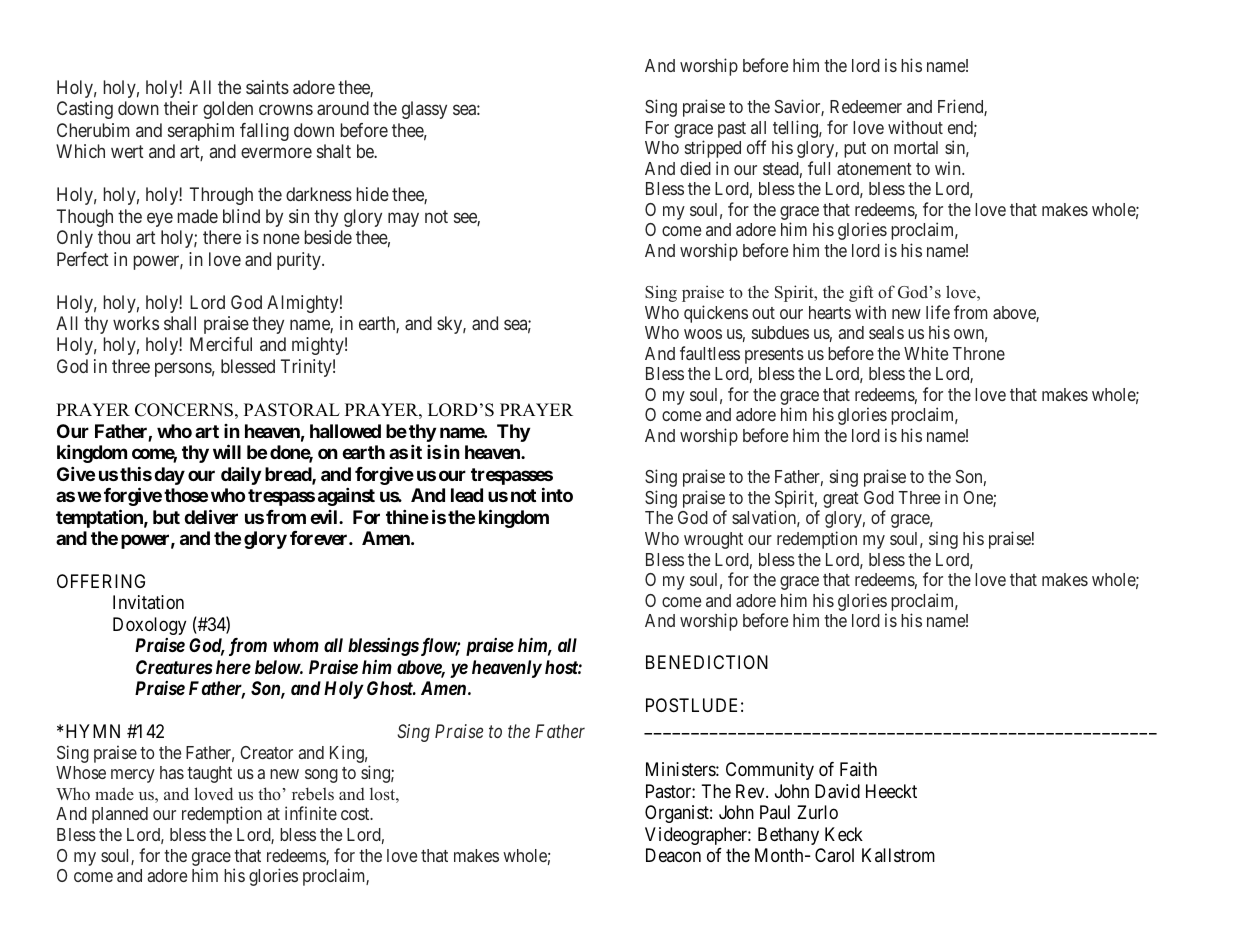 The width and height of the screenshot is (1233, 952). Describe the element at coordinates (866, 106) in the screenshot. I see `Redeemer` at that location.
